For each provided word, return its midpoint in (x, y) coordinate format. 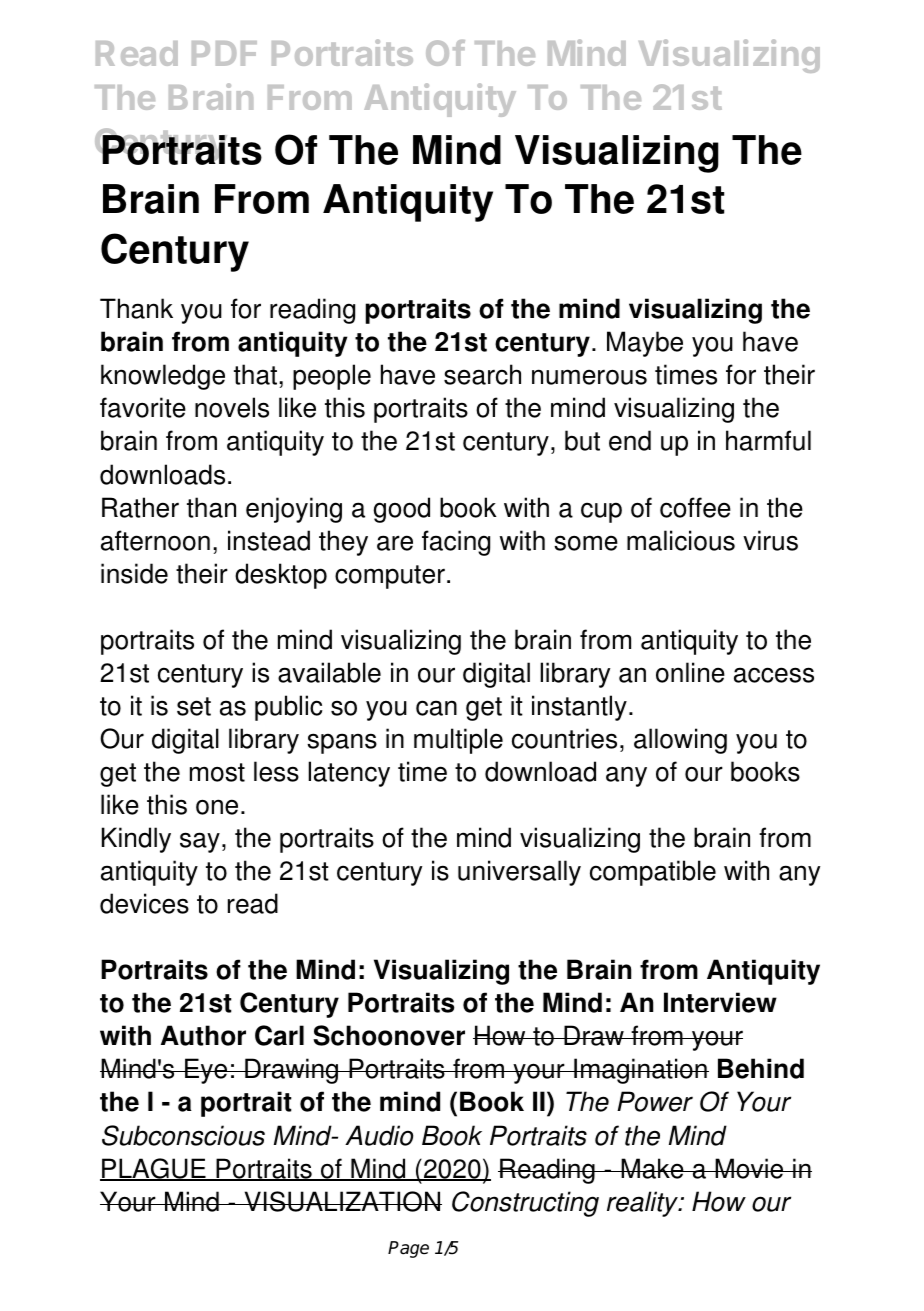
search (482, 374)
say (200, 842)
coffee (695, 507)
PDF (224, 53)
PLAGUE (154, 1169)
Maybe (645, 344)
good (401, 510)
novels (232, 407)
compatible (653, 873)
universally (519, 873)
